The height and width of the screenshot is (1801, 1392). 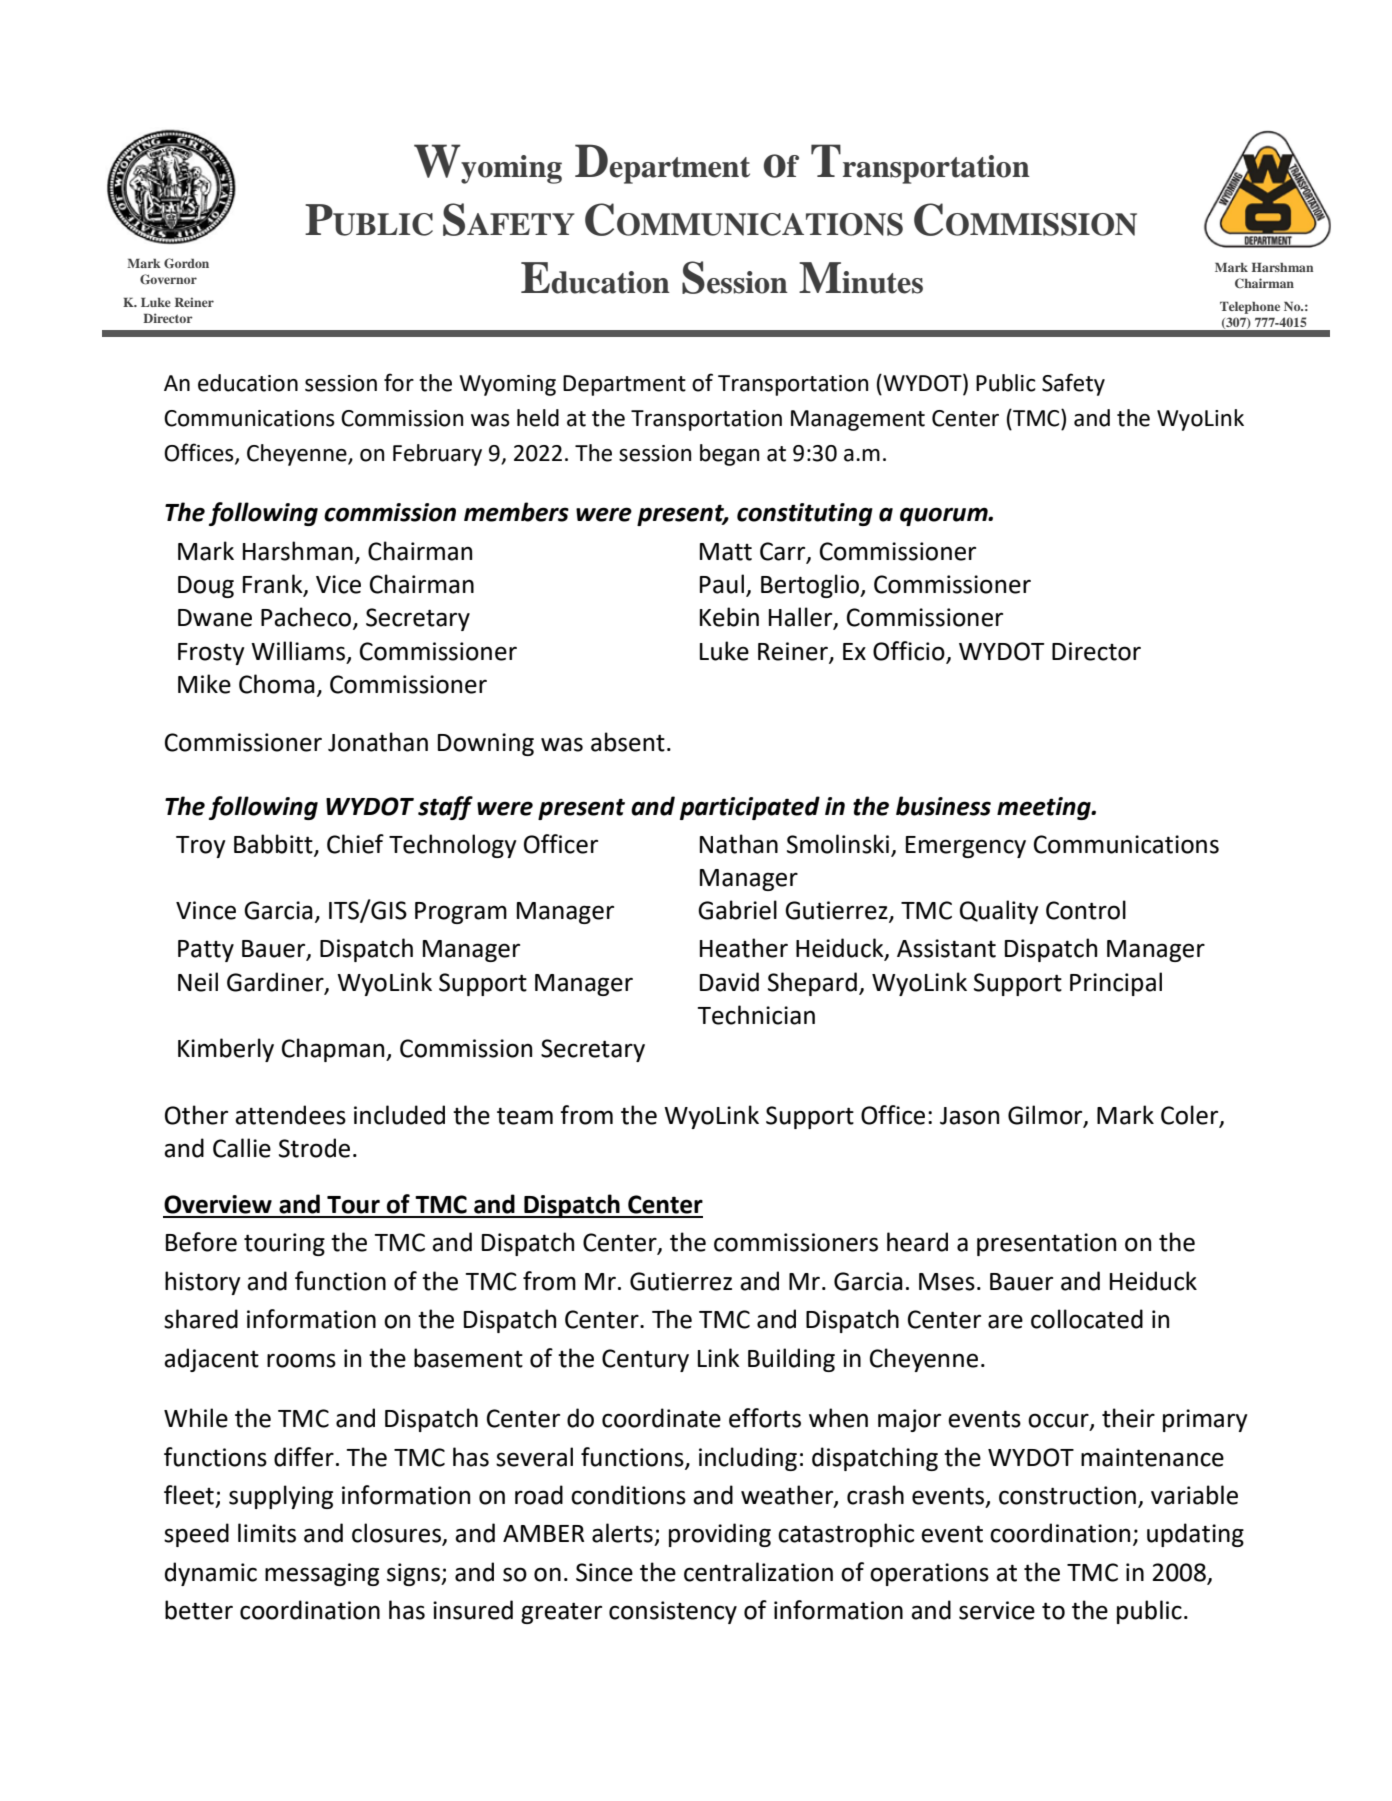 What do you see at coordinates (1116, 984) in the screenshot?
I see `Principal` at bounding box center [1116, 984].
